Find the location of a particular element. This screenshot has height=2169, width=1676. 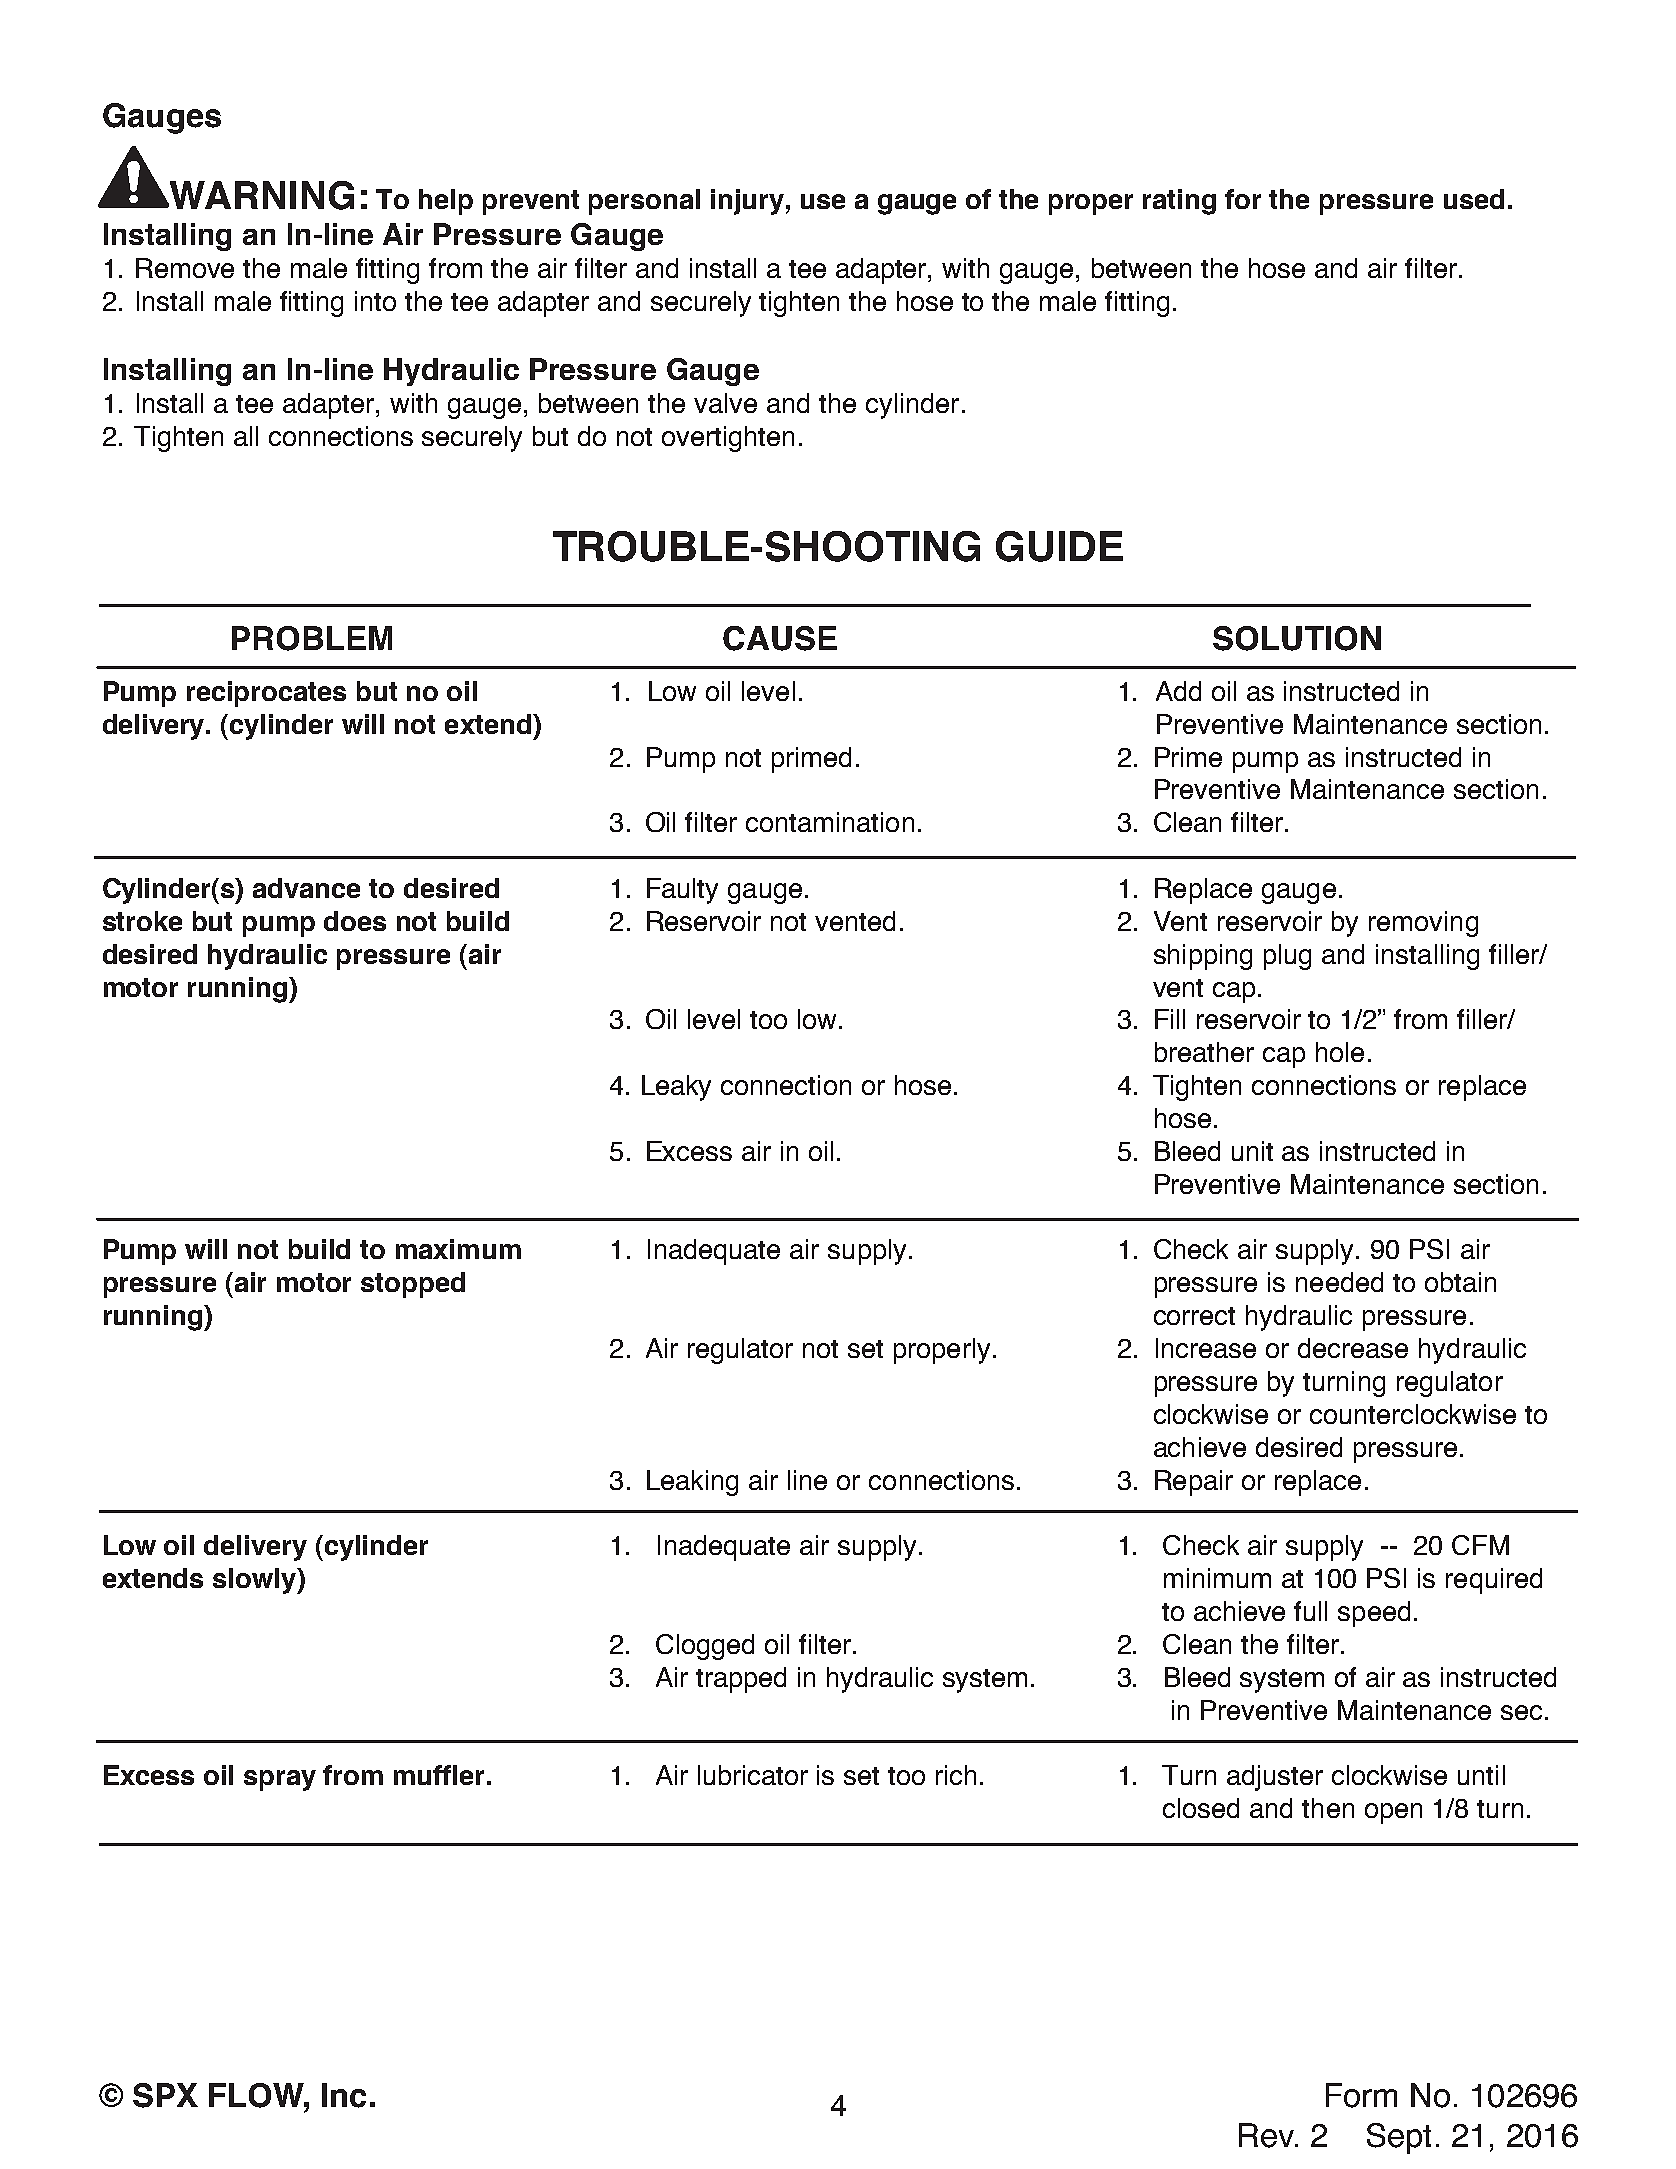

Leaking is located at coordinates (692, 1483).
